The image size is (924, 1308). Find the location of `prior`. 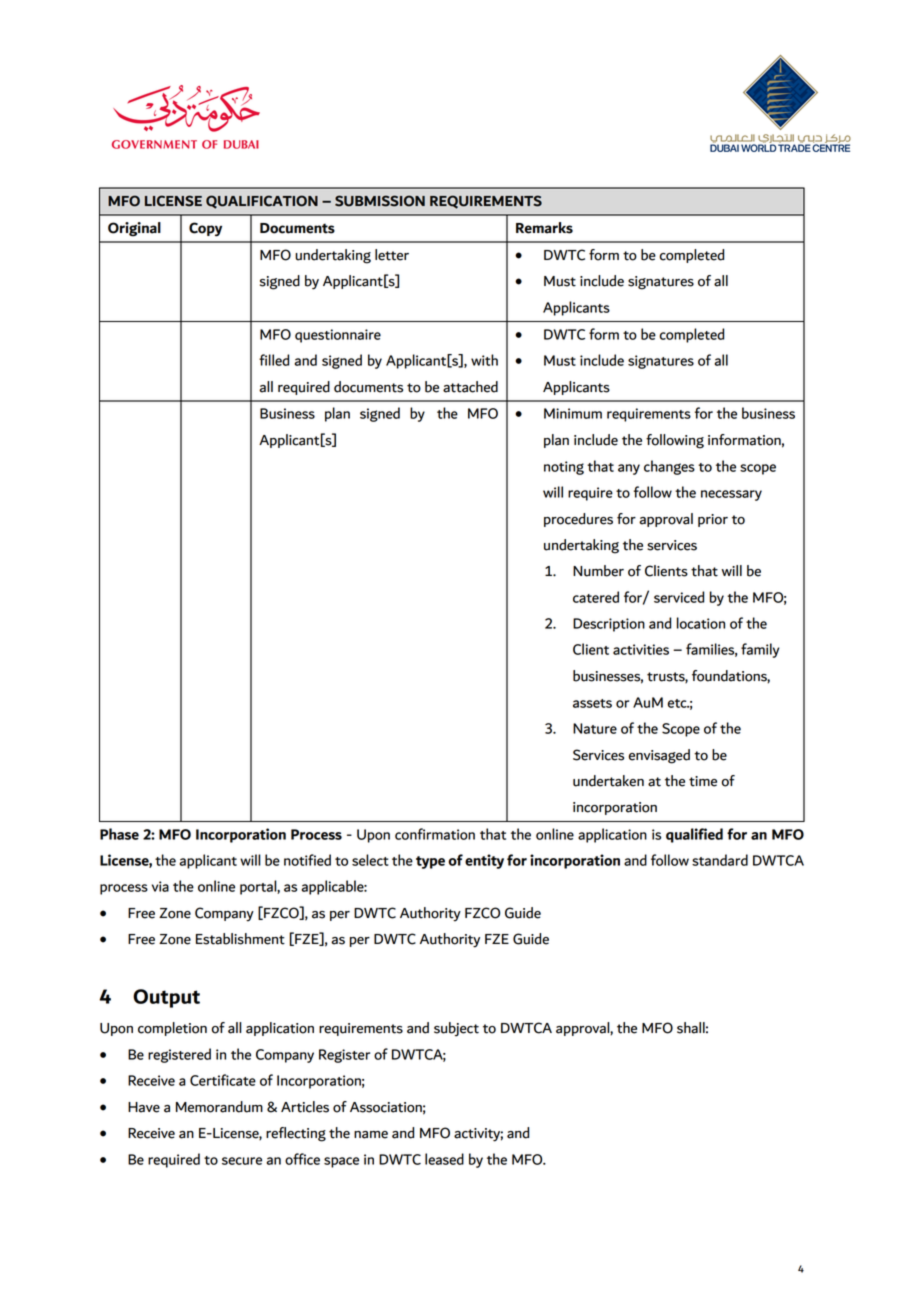

prior is located at coordinates (713, 520).
